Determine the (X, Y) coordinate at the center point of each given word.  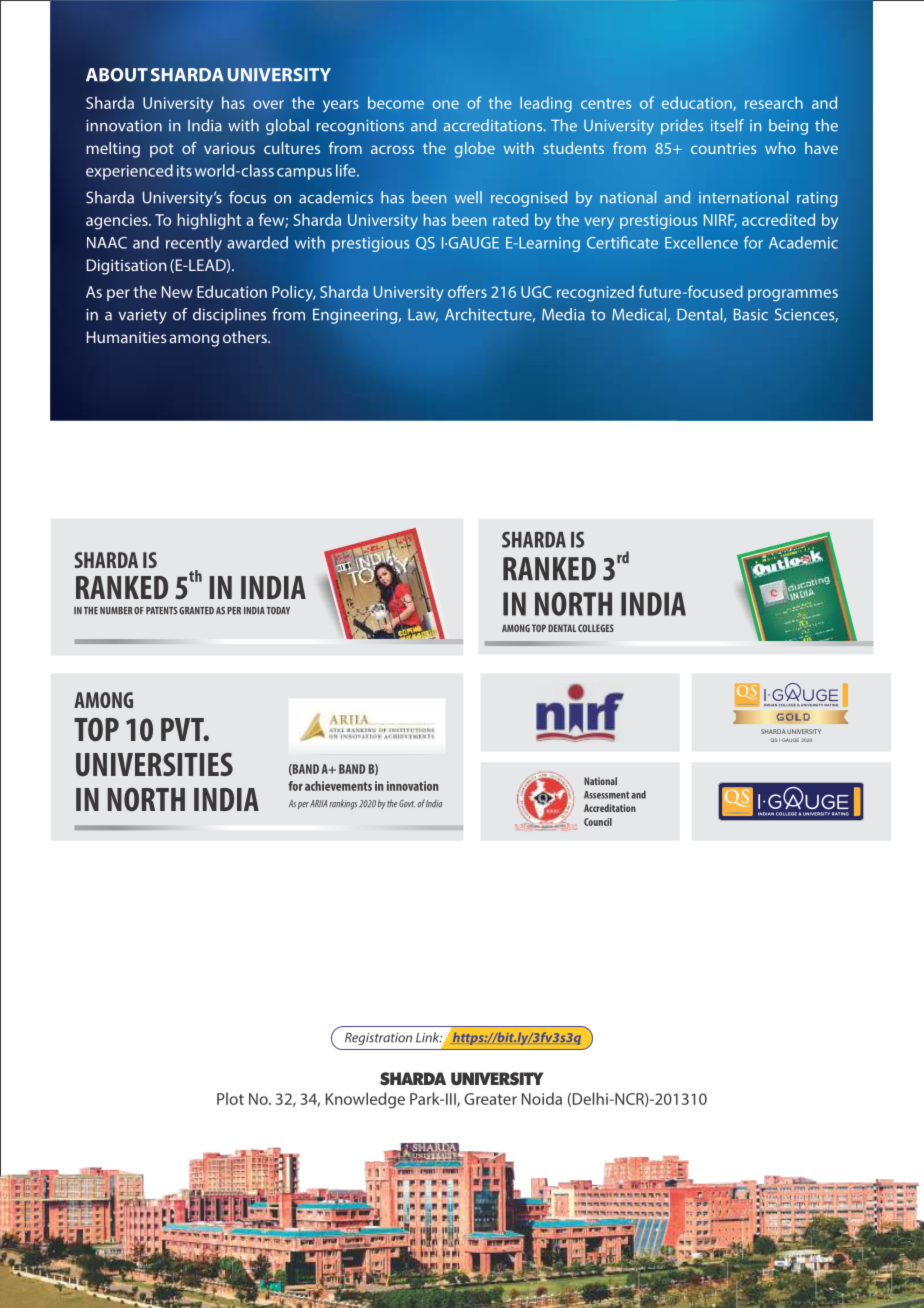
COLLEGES (596, 628)
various (229, 148)
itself (727, 125)
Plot (230, 1098)
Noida (542, 1098)
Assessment (607, 795)
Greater (490, 1099)
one (446, 104)
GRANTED (196, 611)
